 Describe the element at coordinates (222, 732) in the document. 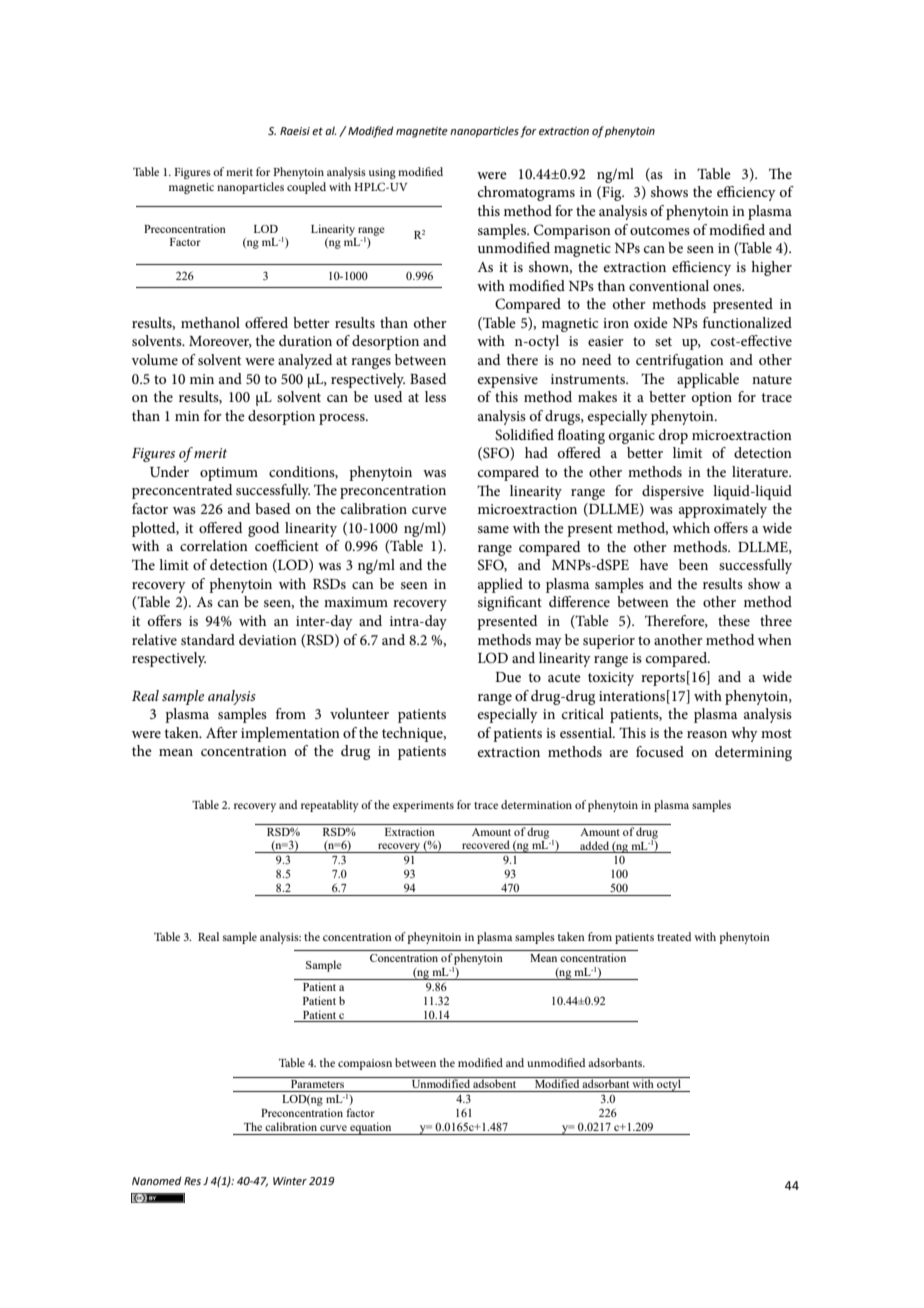

I see `After` at that location.
